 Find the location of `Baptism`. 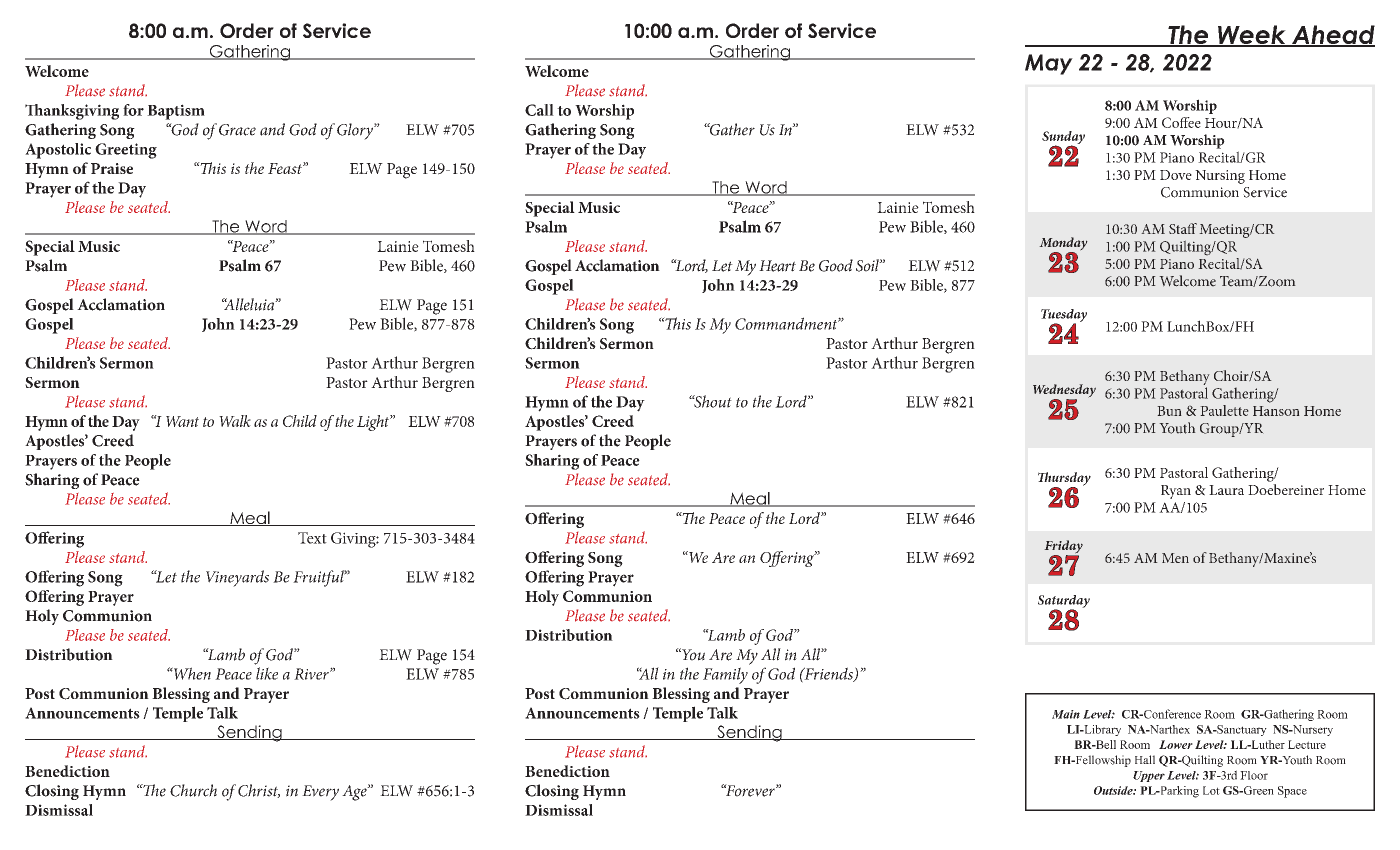

Baptism is located at coordinates (176, 112).
